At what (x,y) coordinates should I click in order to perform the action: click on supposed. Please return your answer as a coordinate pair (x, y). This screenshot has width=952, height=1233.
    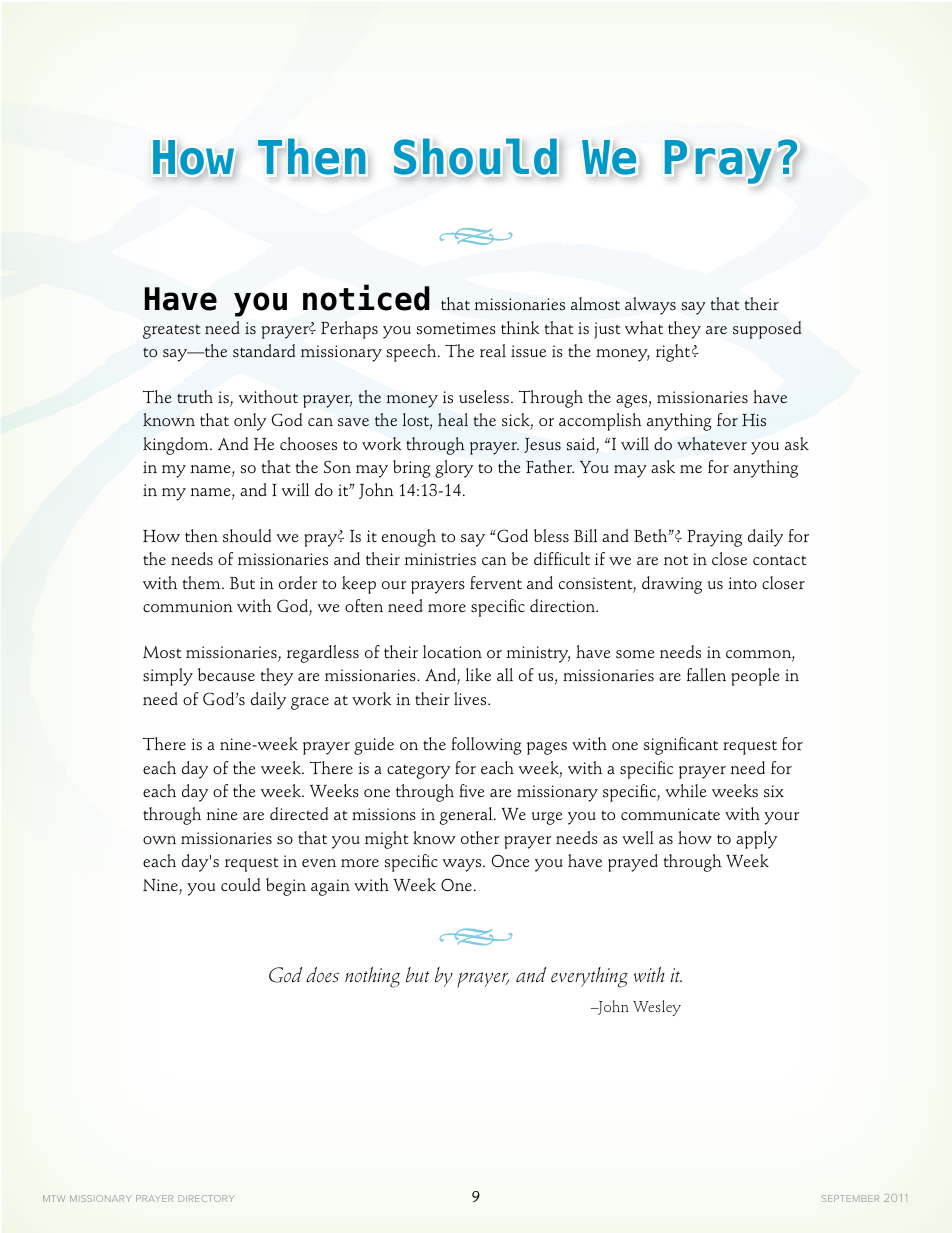
    Looking at the image, I should click on (767, 330).
